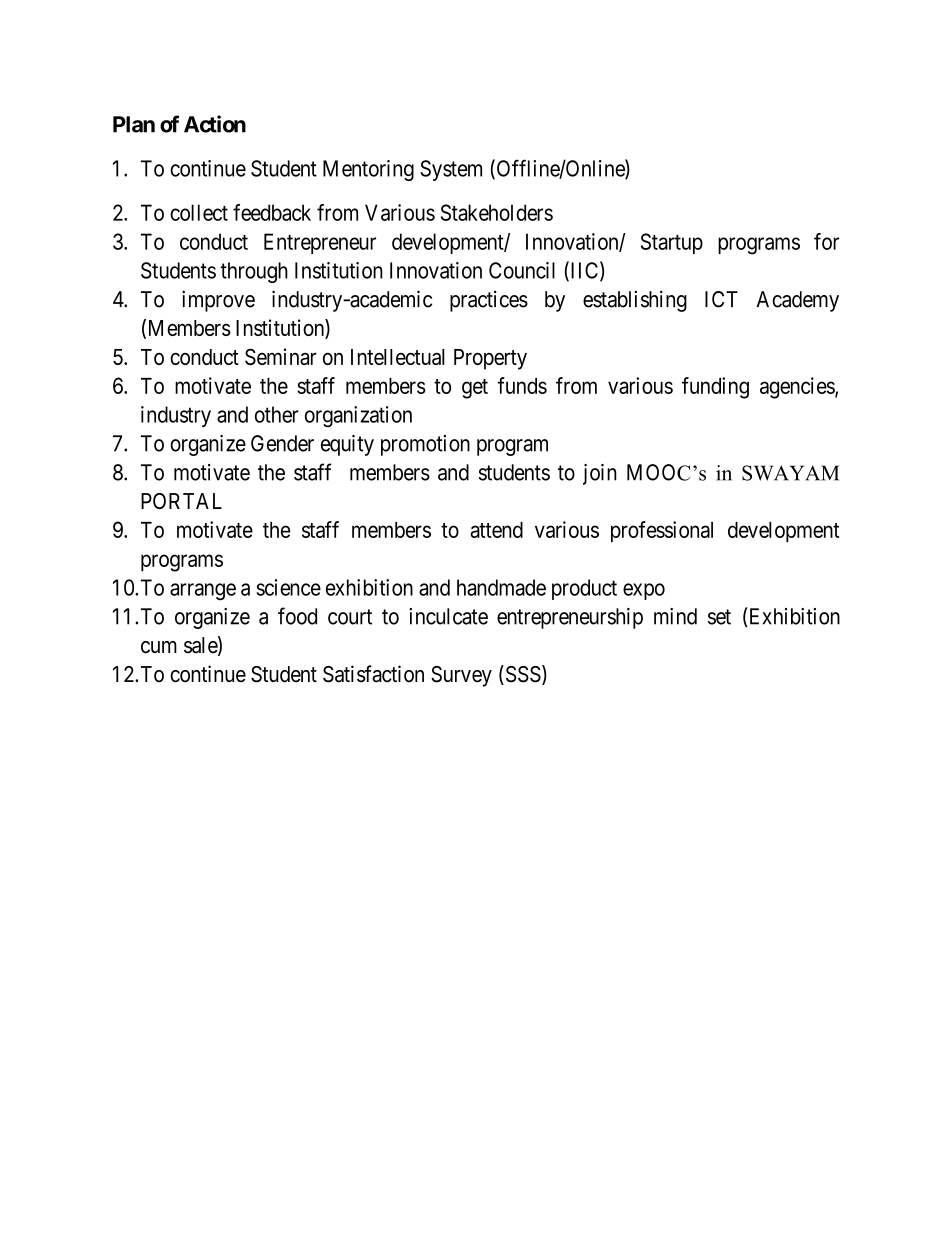 Image resolution: width=952 pixels, height=1233 pixels. I want to click on for, so click(826, 241).
